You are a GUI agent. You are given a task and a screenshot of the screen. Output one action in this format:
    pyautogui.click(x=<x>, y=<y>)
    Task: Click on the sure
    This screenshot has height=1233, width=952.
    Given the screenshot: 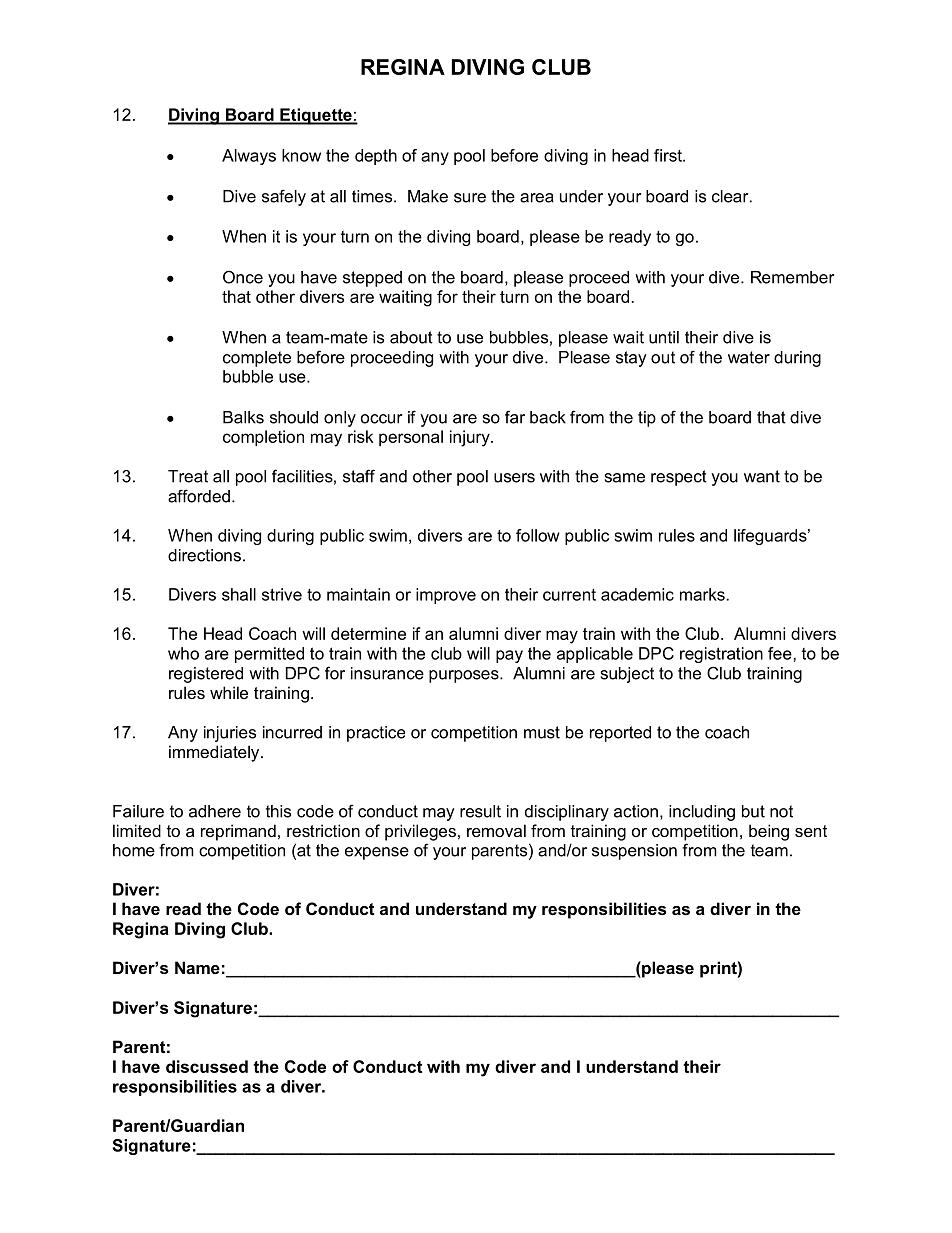 What is the action you would take?
    pyautogui.click(x=470, y=198)
